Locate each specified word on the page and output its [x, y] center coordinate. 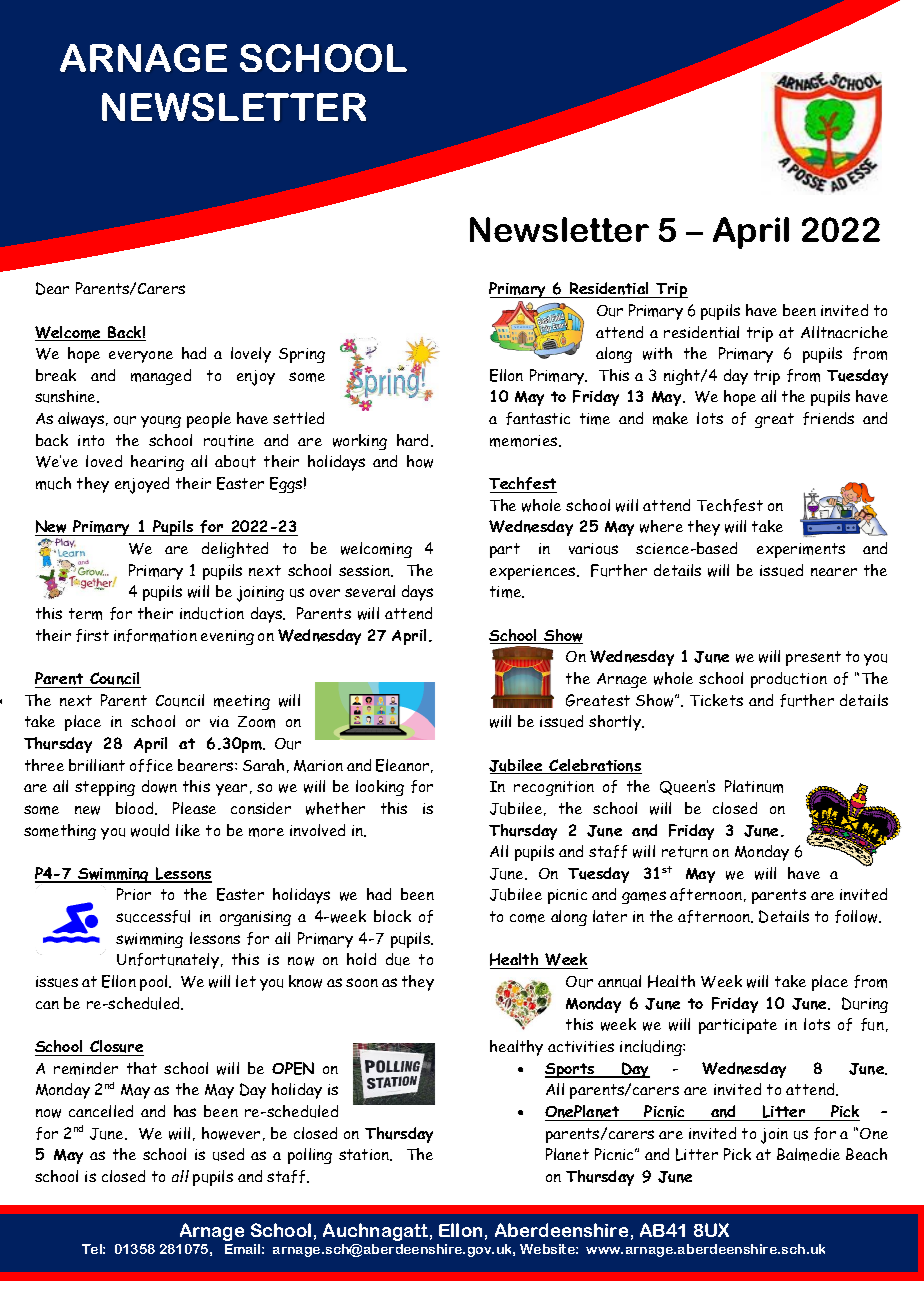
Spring [302, 355]
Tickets [716, 700]
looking [380, 788]
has [185, 1111]
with [657, 353]
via [219, 721]
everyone [141, 357]
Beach [866, 1154]
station [365, 1155]
